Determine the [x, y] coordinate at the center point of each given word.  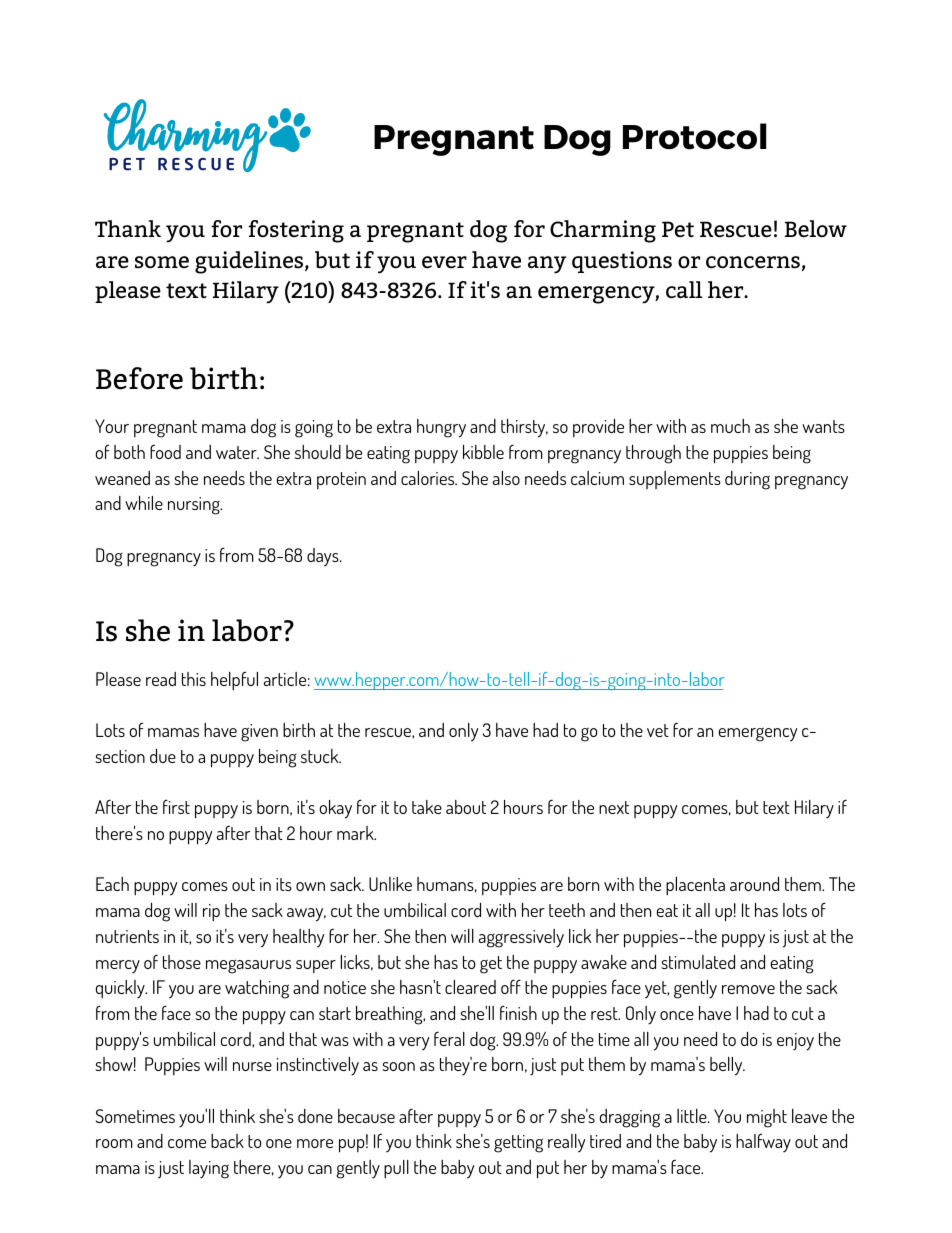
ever [444, 262]
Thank [128, 228]
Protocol [694, 136]
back [227, 1141]
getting [518, 1144]
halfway [763, 1142]
